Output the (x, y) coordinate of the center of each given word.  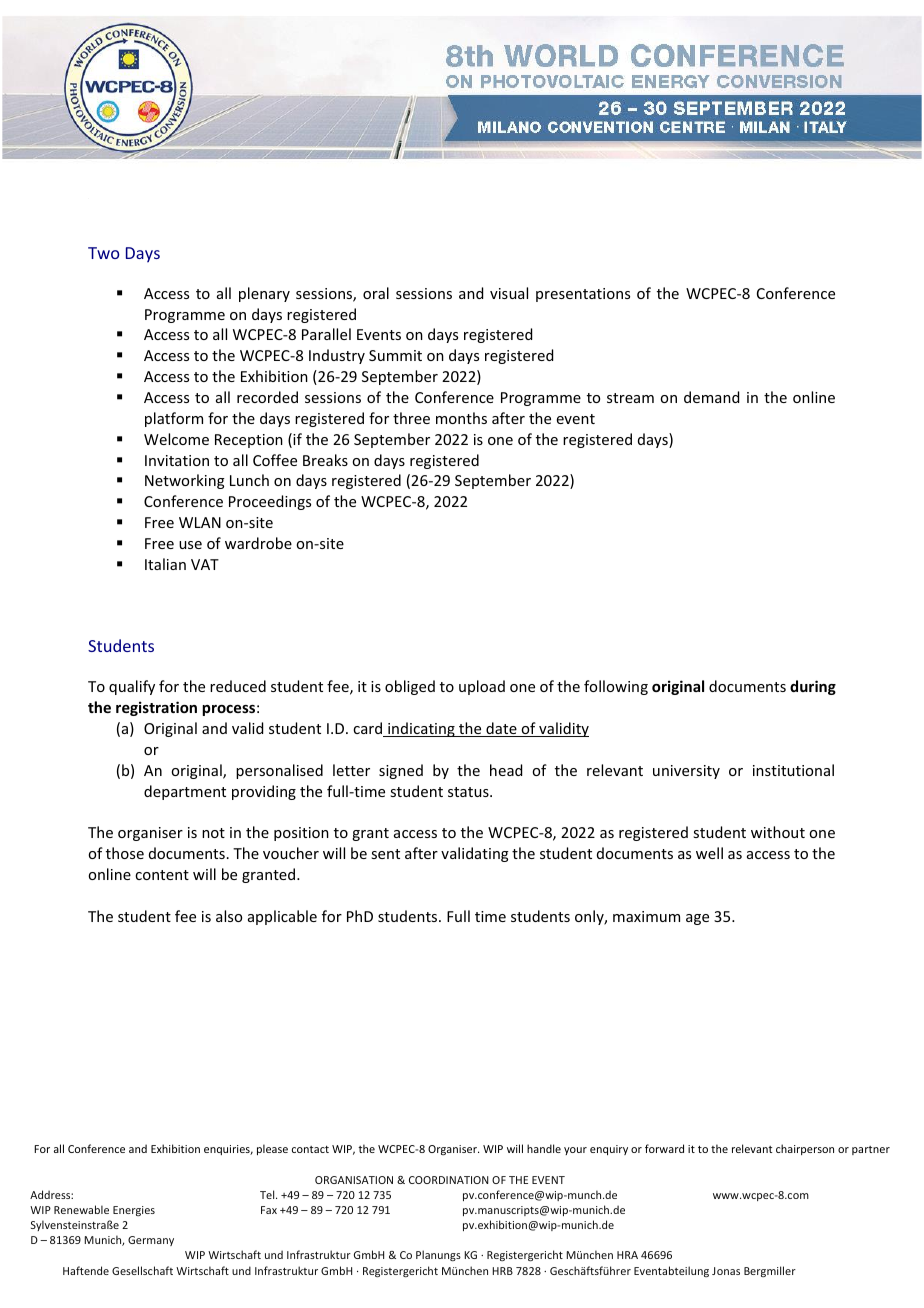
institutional (793, 770)
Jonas (726, 1271)
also (229, 916)
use (190, 545)
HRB (502, 1271)
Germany (151, 1241)
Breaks (325, 460)
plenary (264, 294)
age (697, 919)
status (469, 792)
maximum (646, 916)
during (813, 687)
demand (711, 397)
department (185, 792)
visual (509, 293)
